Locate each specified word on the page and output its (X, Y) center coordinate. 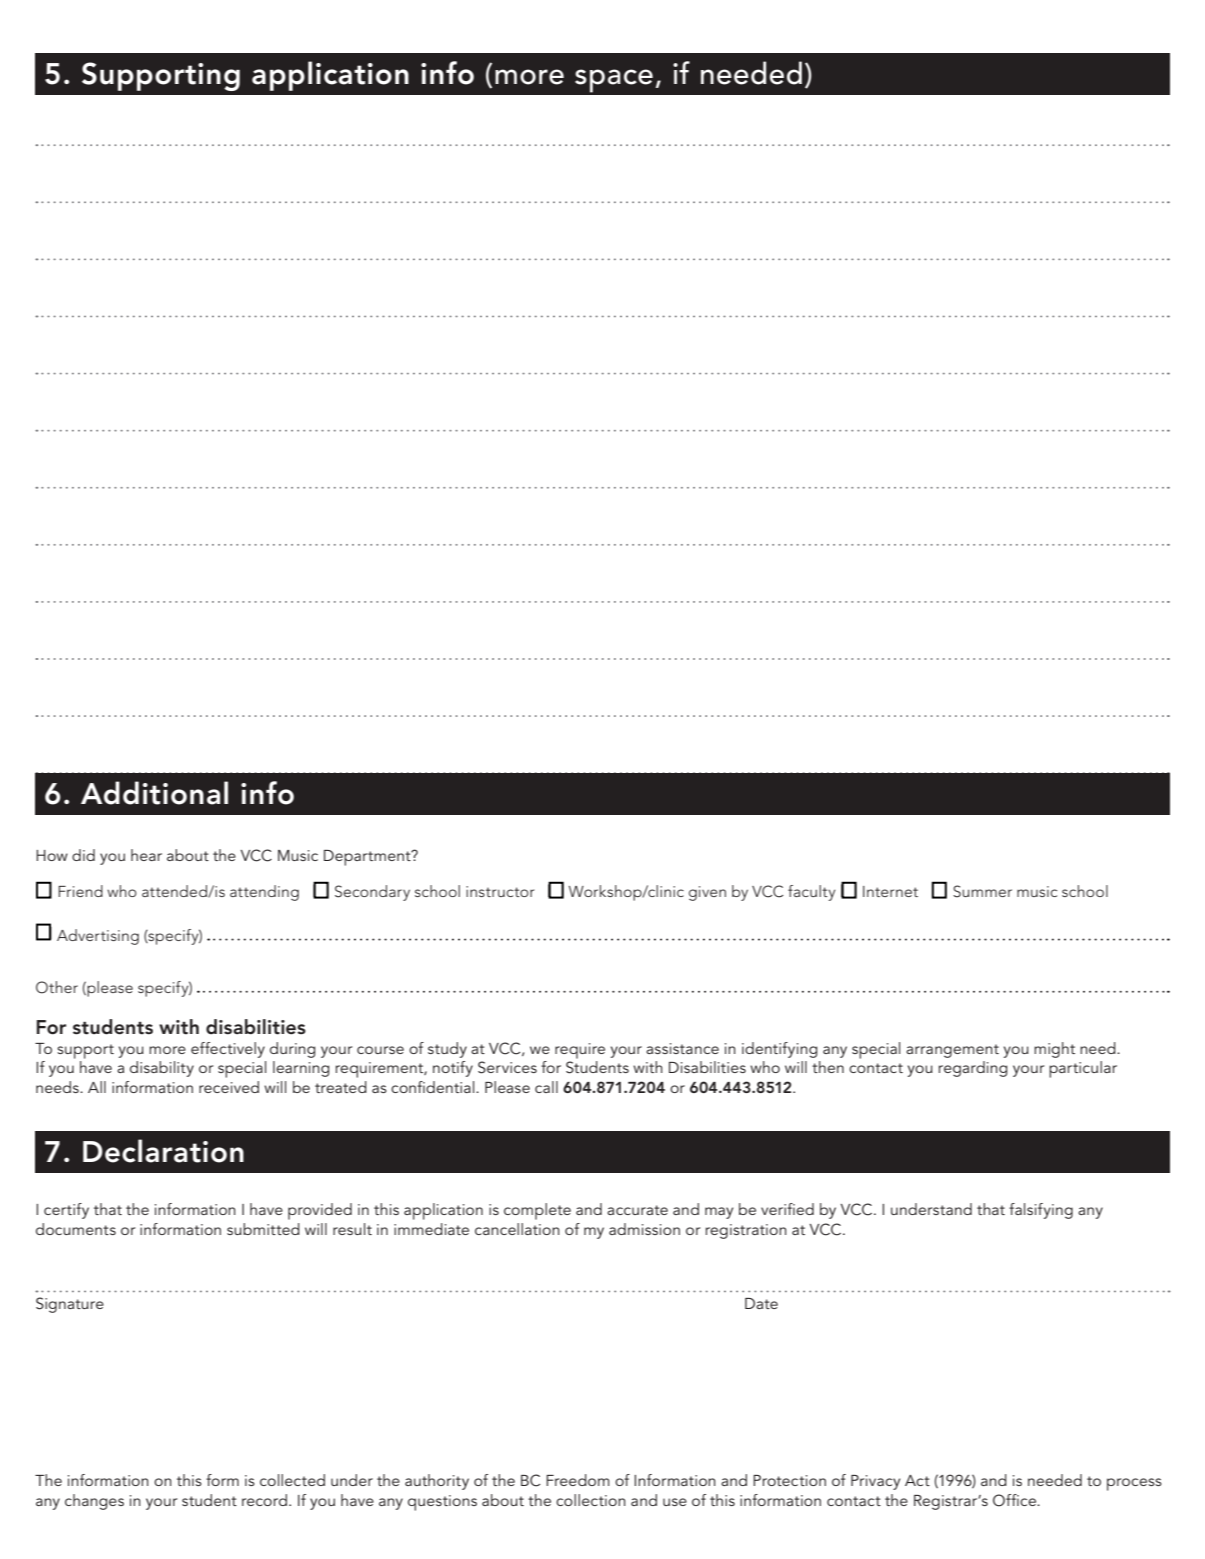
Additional (154, 793)
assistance (682, 1048)
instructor (500, 891)
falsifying (1041, 1211)
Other (57, 987)
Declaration (163, 1151)
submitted (263, 1229)
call (546, 1087)
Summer (982, 891)
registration (746, 1231)
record (264, 1500)
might (1054, 1050)
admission (644, 1229)
